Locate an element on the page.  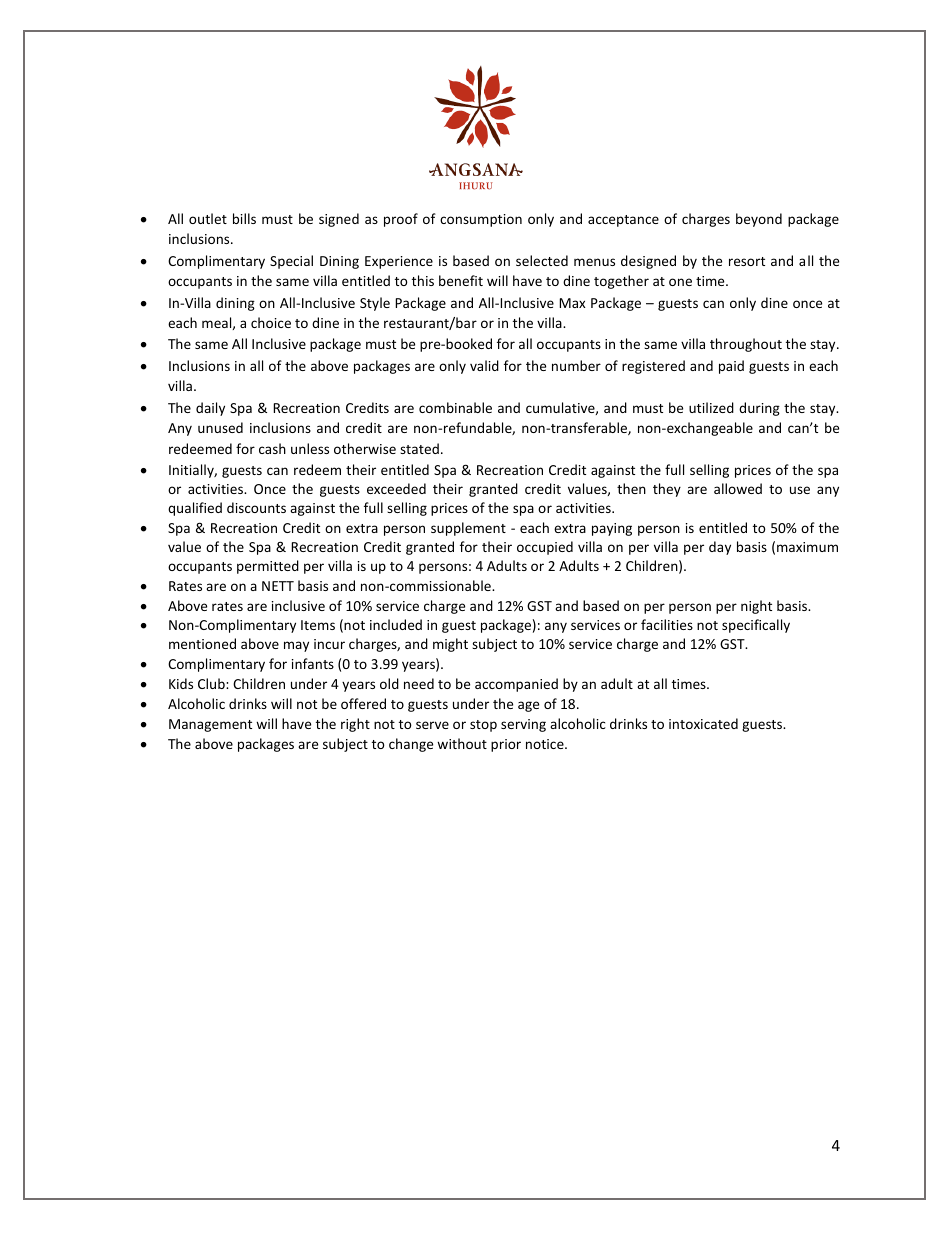
stop is located at coordinates (483, 726).
